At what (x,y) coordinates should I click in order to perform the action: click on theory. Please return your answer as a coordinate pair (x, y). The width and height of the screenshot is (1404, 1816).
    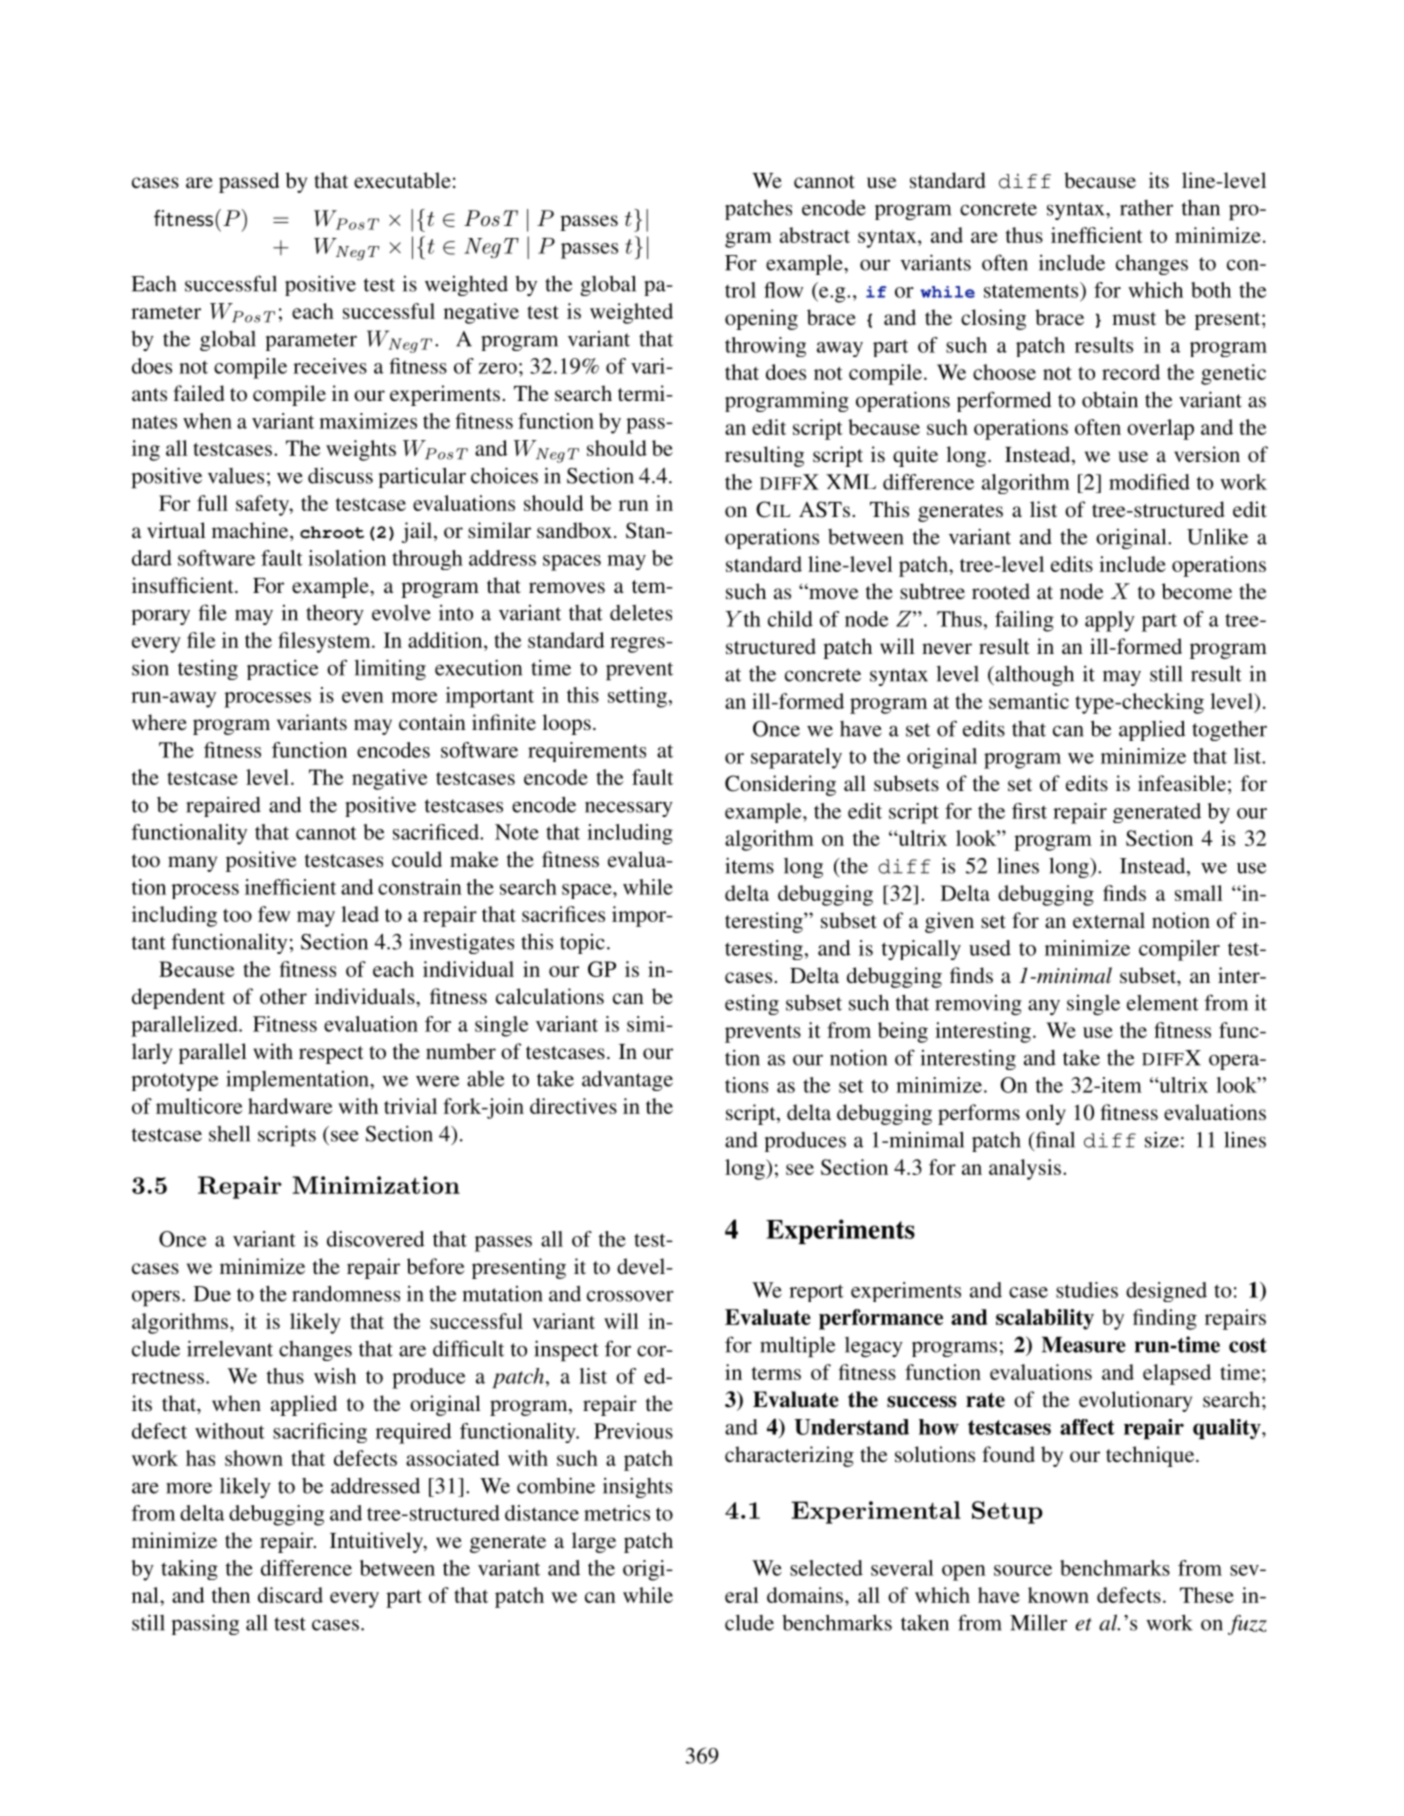
    Looking at the image, I should click on (335, 614).
